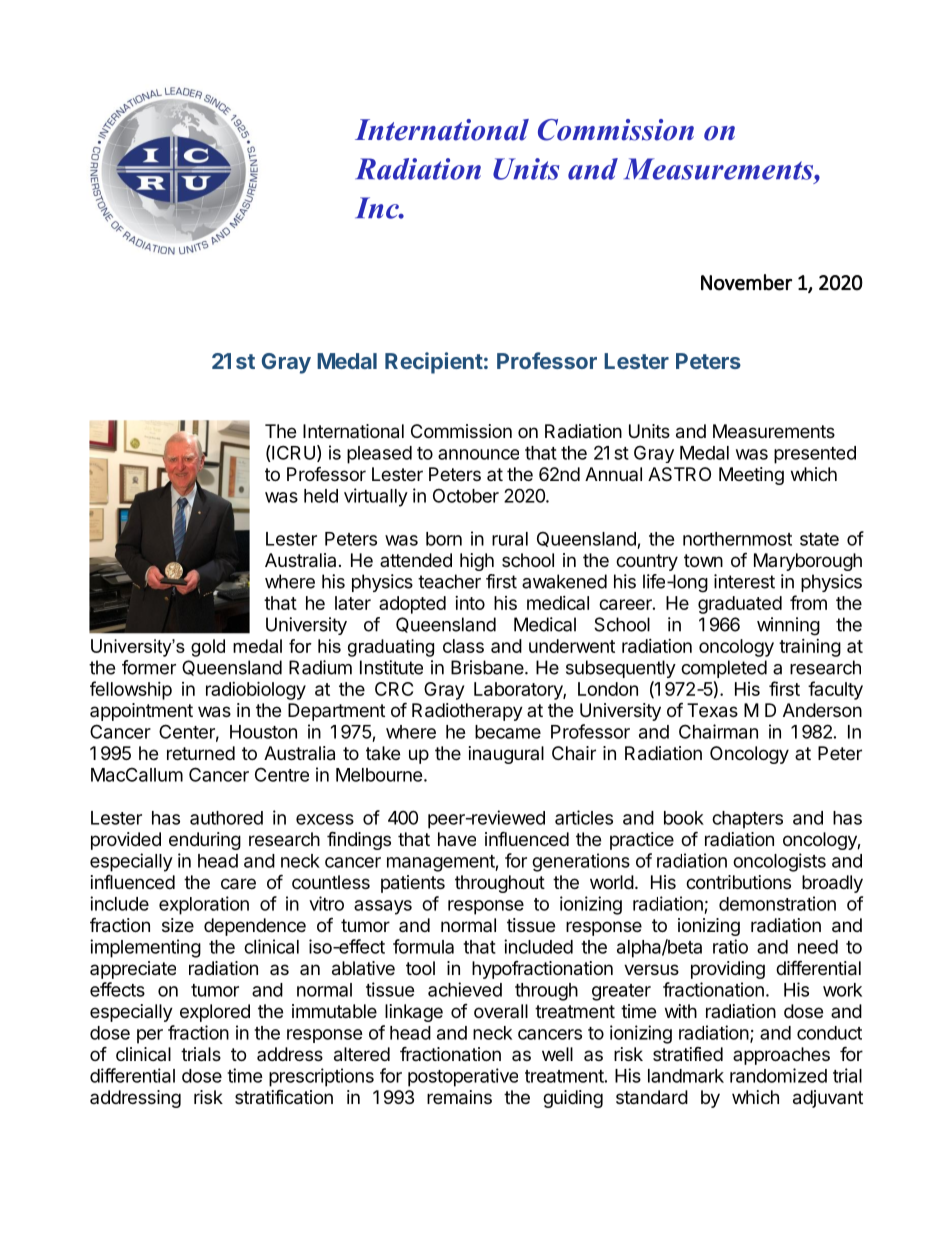 The image size is (952, 1233). I want to click on November, so click(746, 282).
